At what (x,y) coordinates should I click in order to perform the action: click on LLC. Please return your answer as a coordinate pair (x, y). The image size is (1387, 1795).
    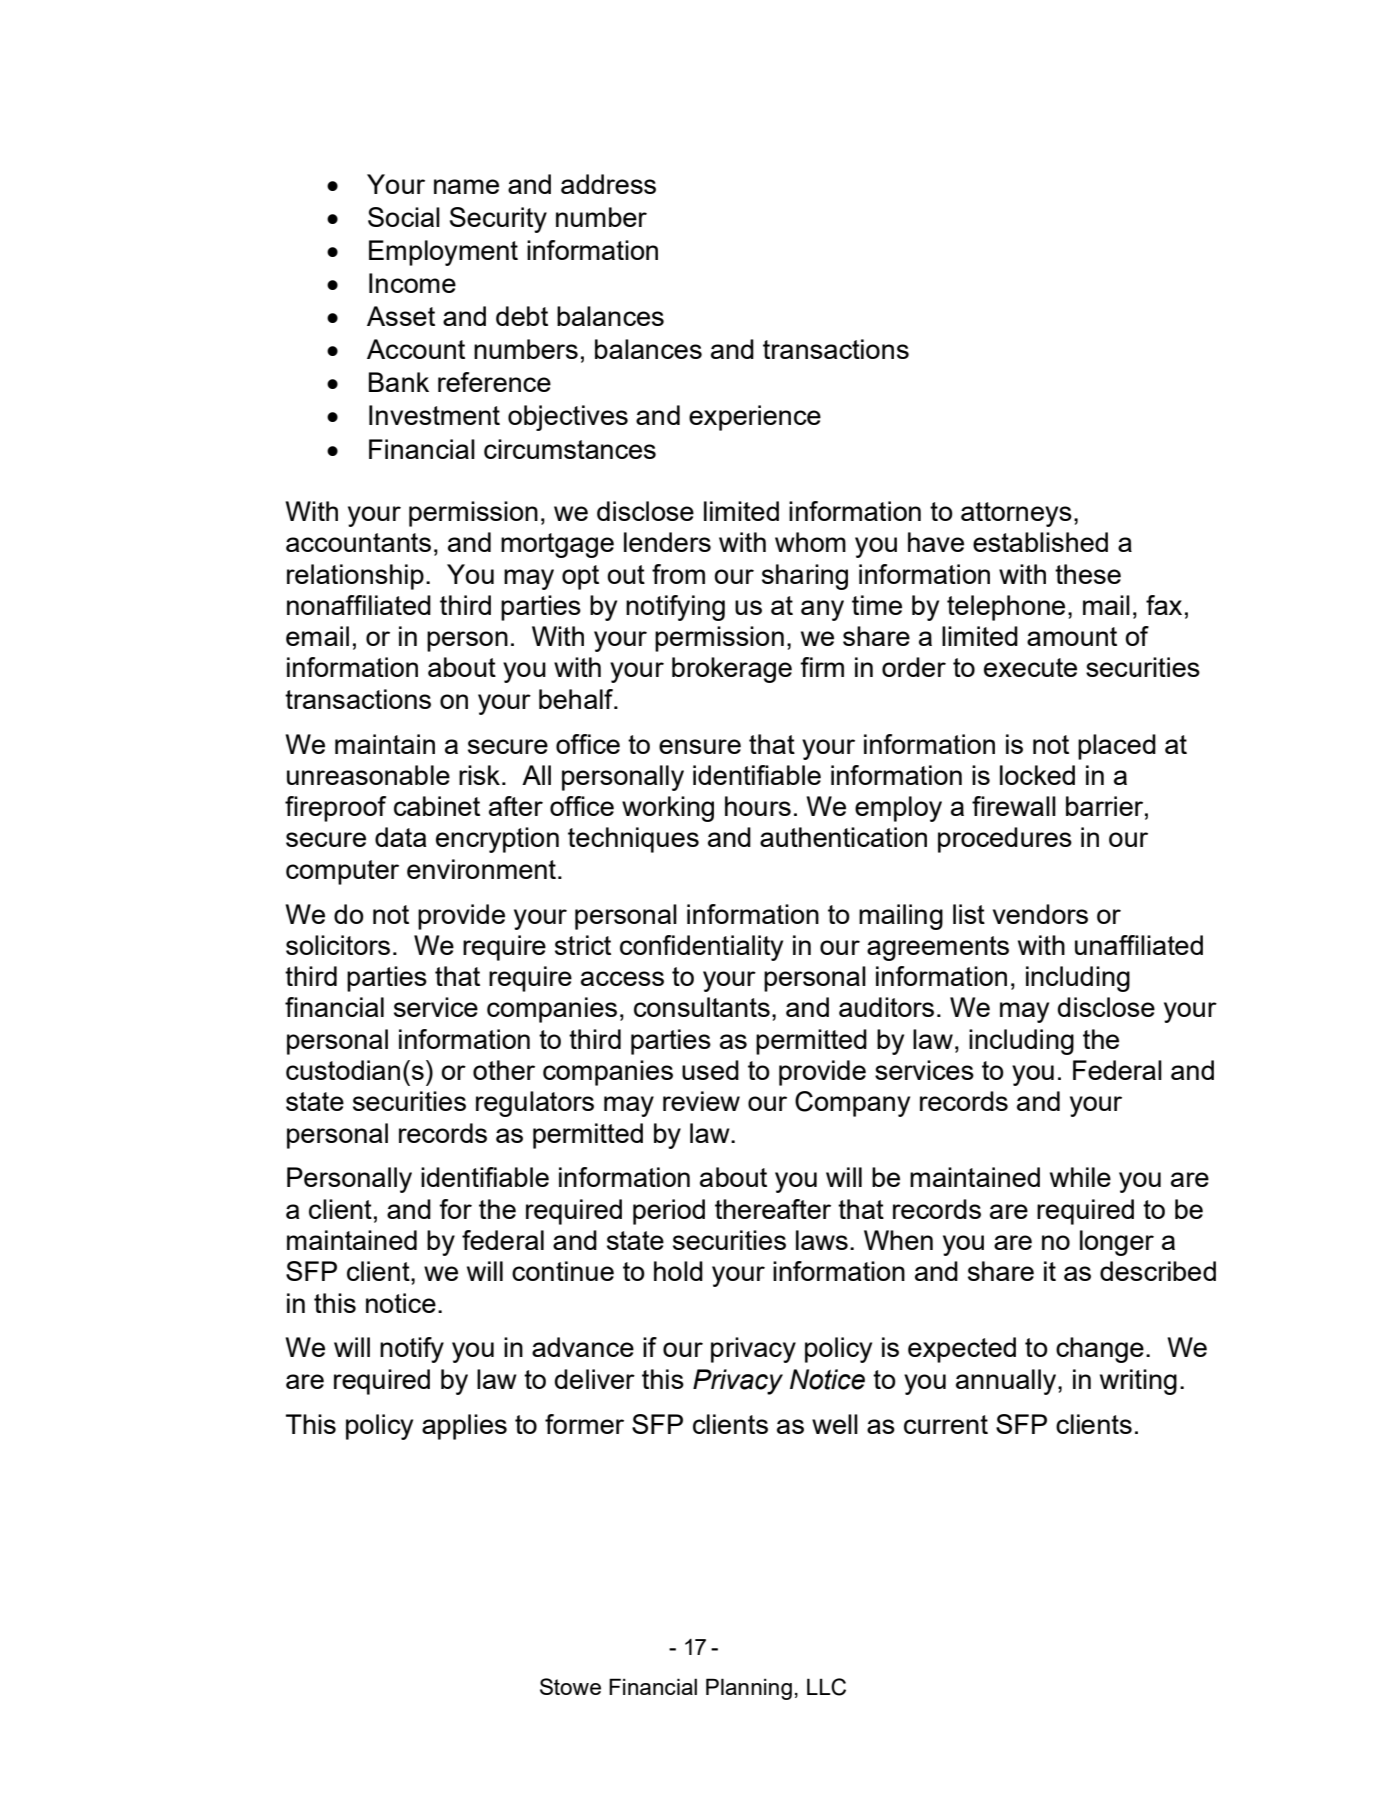
    Looking at the image, I should click on (826, 1687).
